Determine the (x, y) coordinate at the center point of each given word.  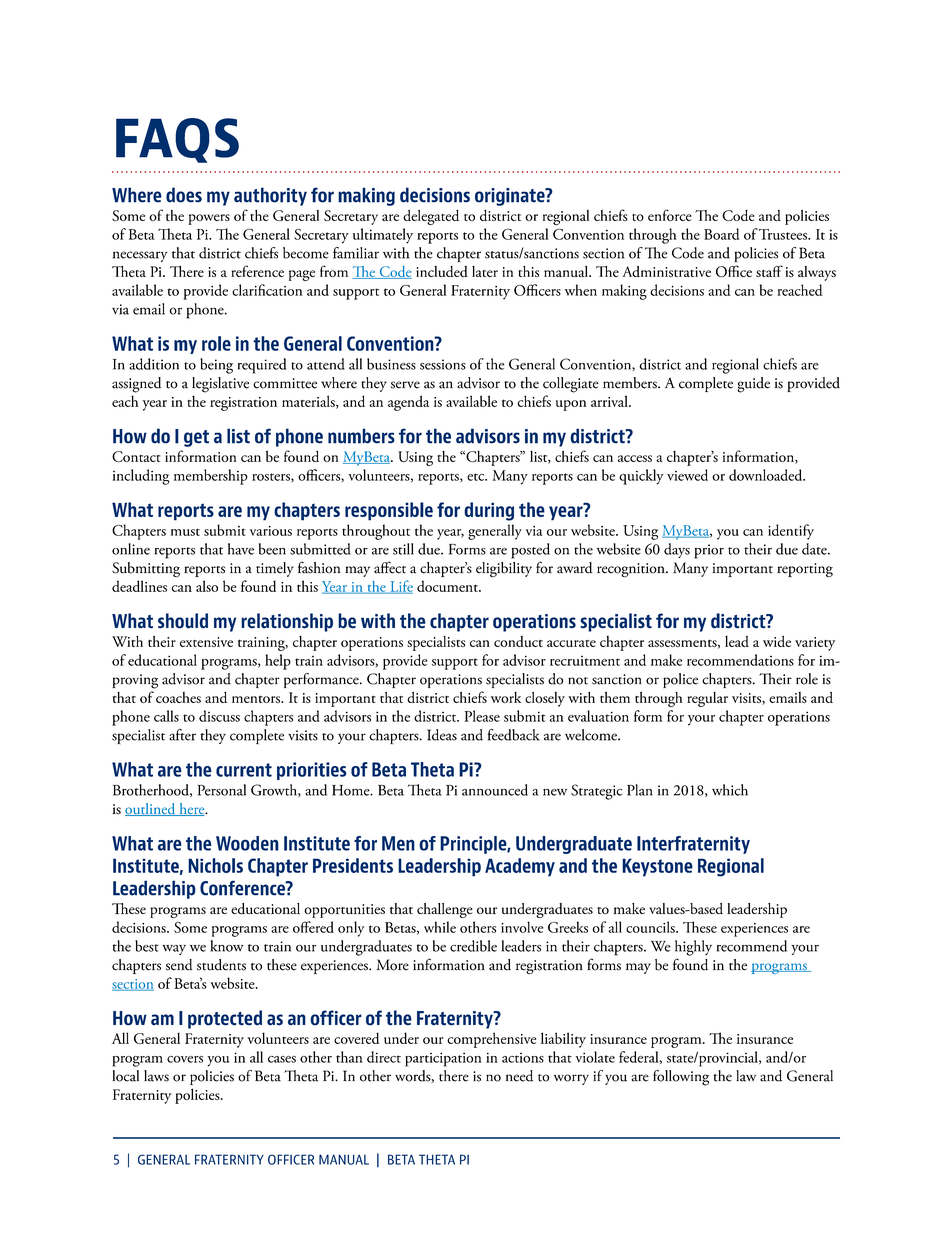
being (216, 366)
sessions (443, 364)
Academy (520, 867)
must (185, 532)
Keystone (657, 867)
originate (511, 197)
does (184, 195)
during (489, 511)
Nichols (215, 865)
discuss (219, 716)
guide (753, 385)
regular (707, 699)
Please (482, 716)
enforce (670, 215)
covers (185, 1059)
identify (791, 532)
